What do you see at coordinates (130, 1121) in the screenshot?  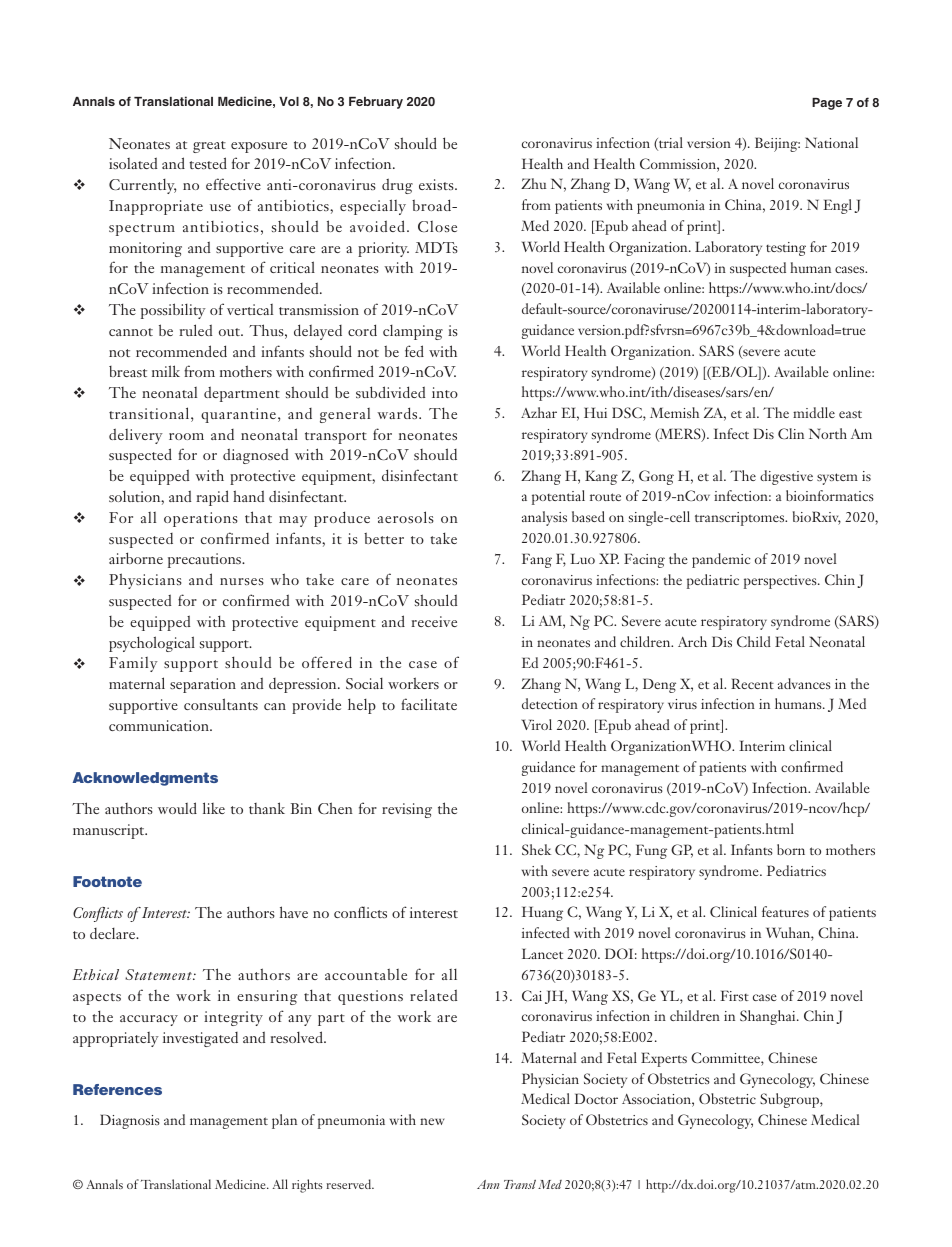 I see `Diagnosis` at bounding box center [130, 1121].
